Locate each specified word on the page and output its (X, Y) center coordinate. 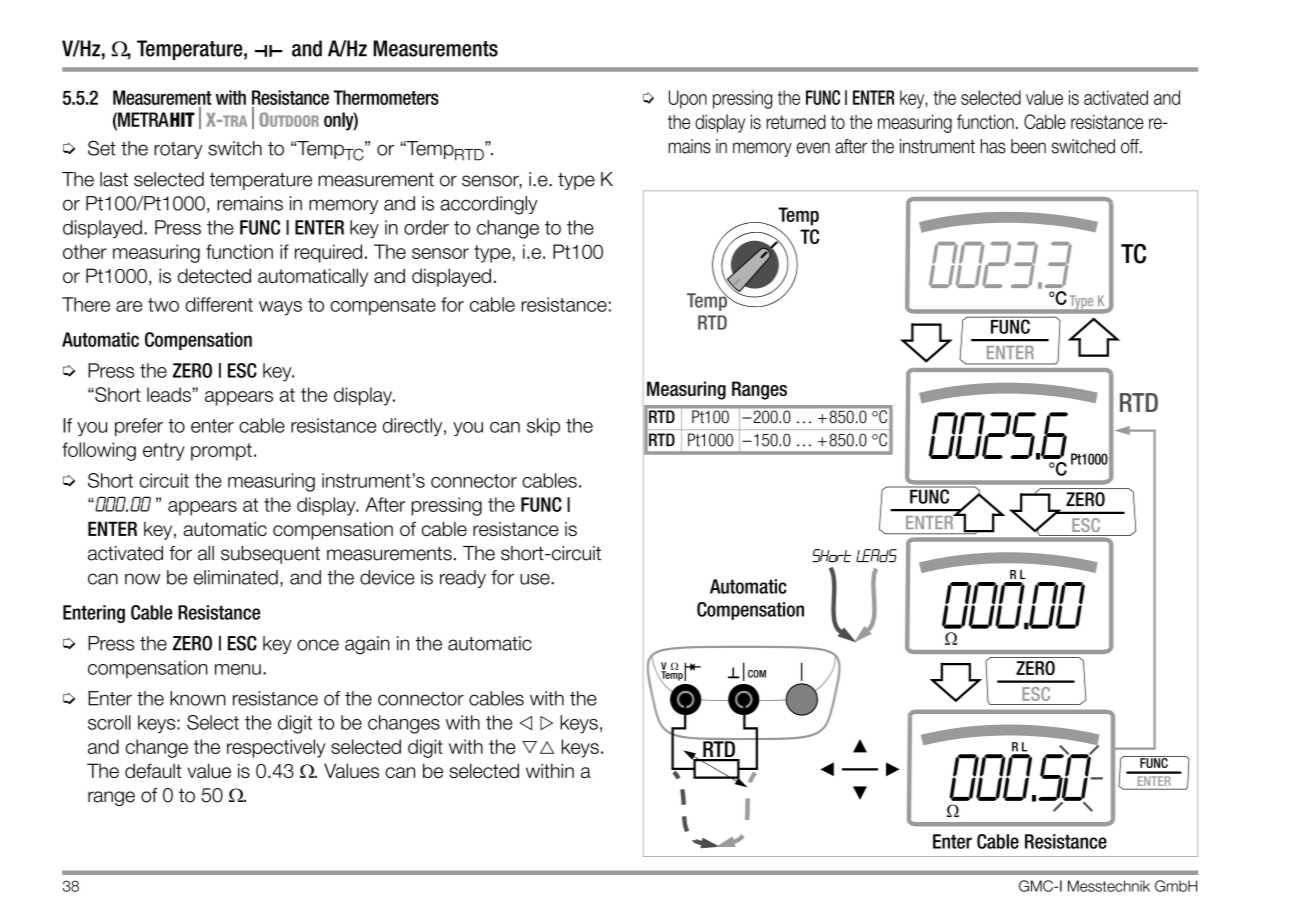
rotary (178, 150)
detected (214, 275)
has (993, 146)
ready (463, 579)
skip (543, 427)
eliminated (236, 577)
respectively (276, 748)
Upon (688, 99)
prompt (221, 452)
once (318, 645)
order (426, 227)
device (387, 577)
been (1028, 146)
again (367, 645)
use (536, 579)
